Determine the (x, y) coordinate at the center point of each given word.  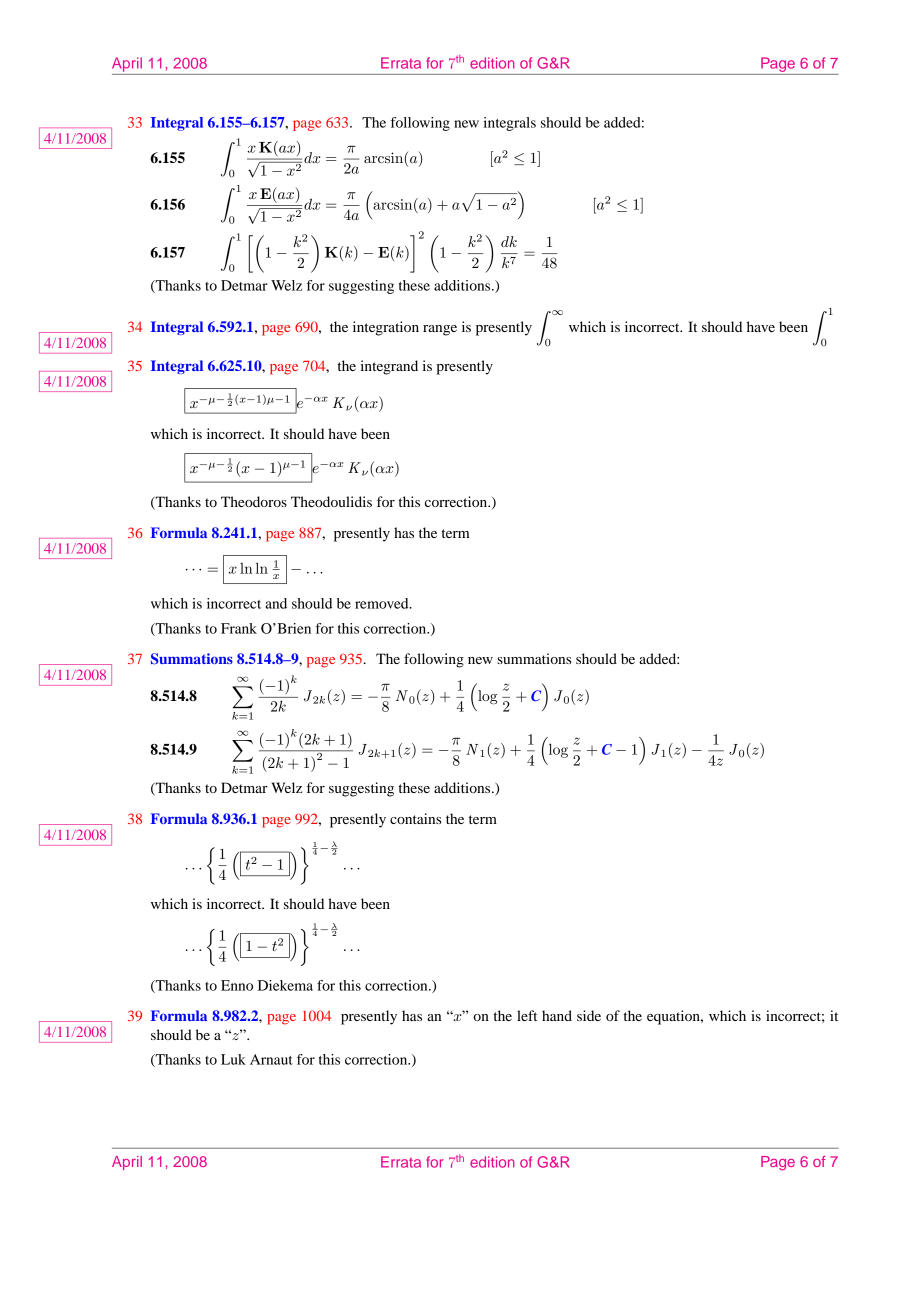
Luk (233, 1059)
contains (415, 818)
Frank (239, 628)
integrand (389, 367)
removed (383, 603)
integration (386, 328)
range (440, 330)
